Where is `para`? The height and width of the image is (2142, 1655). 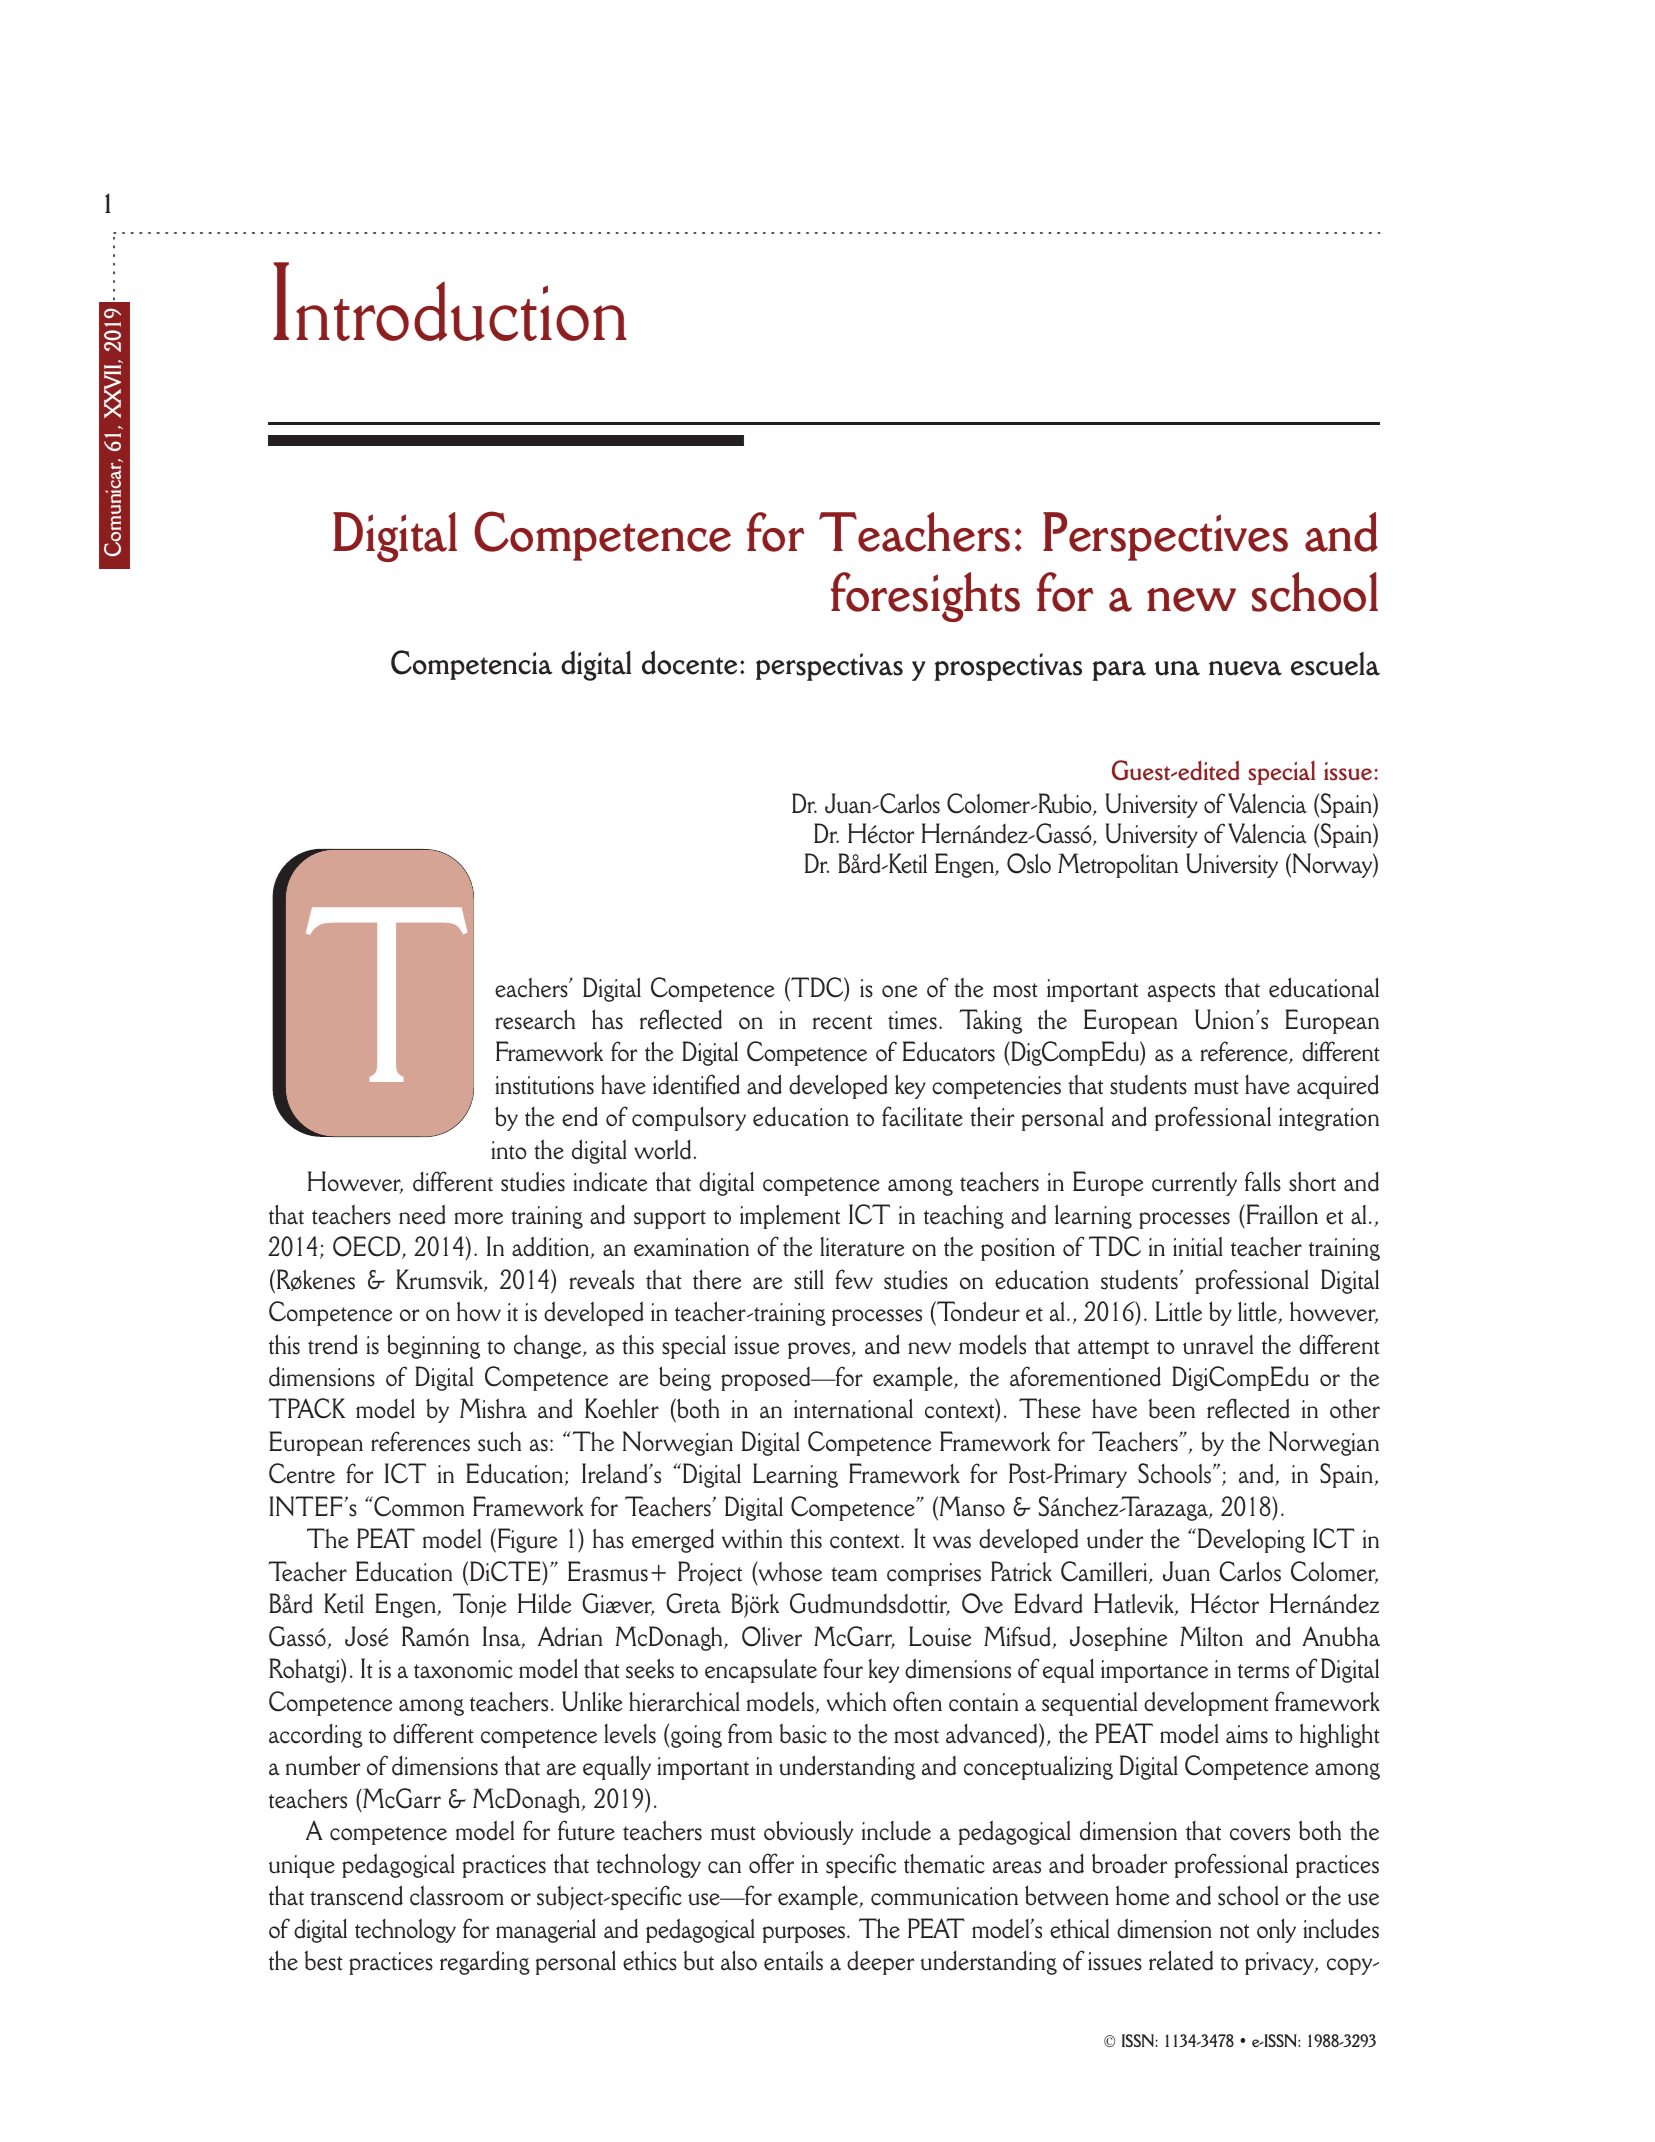
para is located at coordinates (1119, 671).
